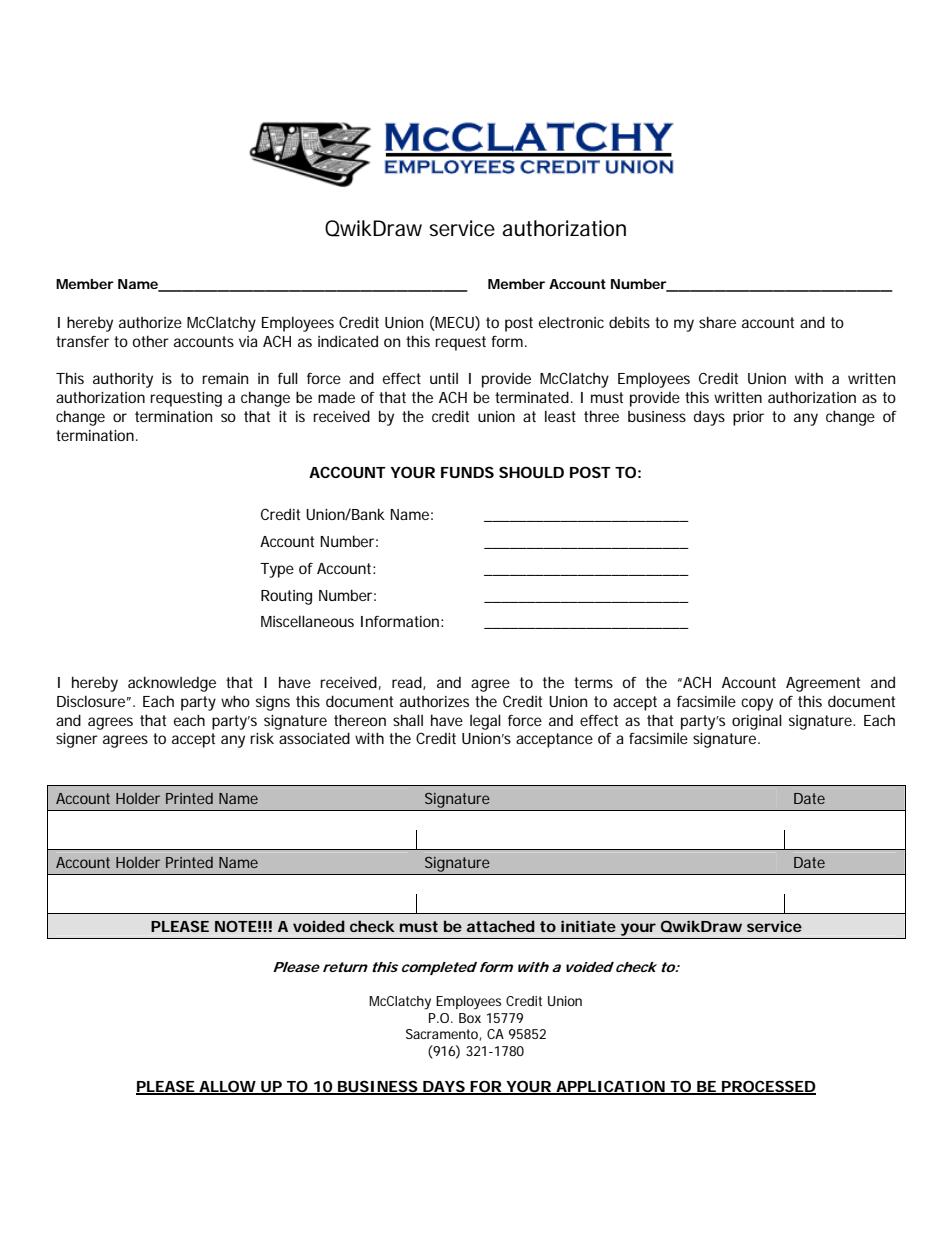  Describe the element at coordinates (717, 322) in the screenshot. I see `share` at that location.
